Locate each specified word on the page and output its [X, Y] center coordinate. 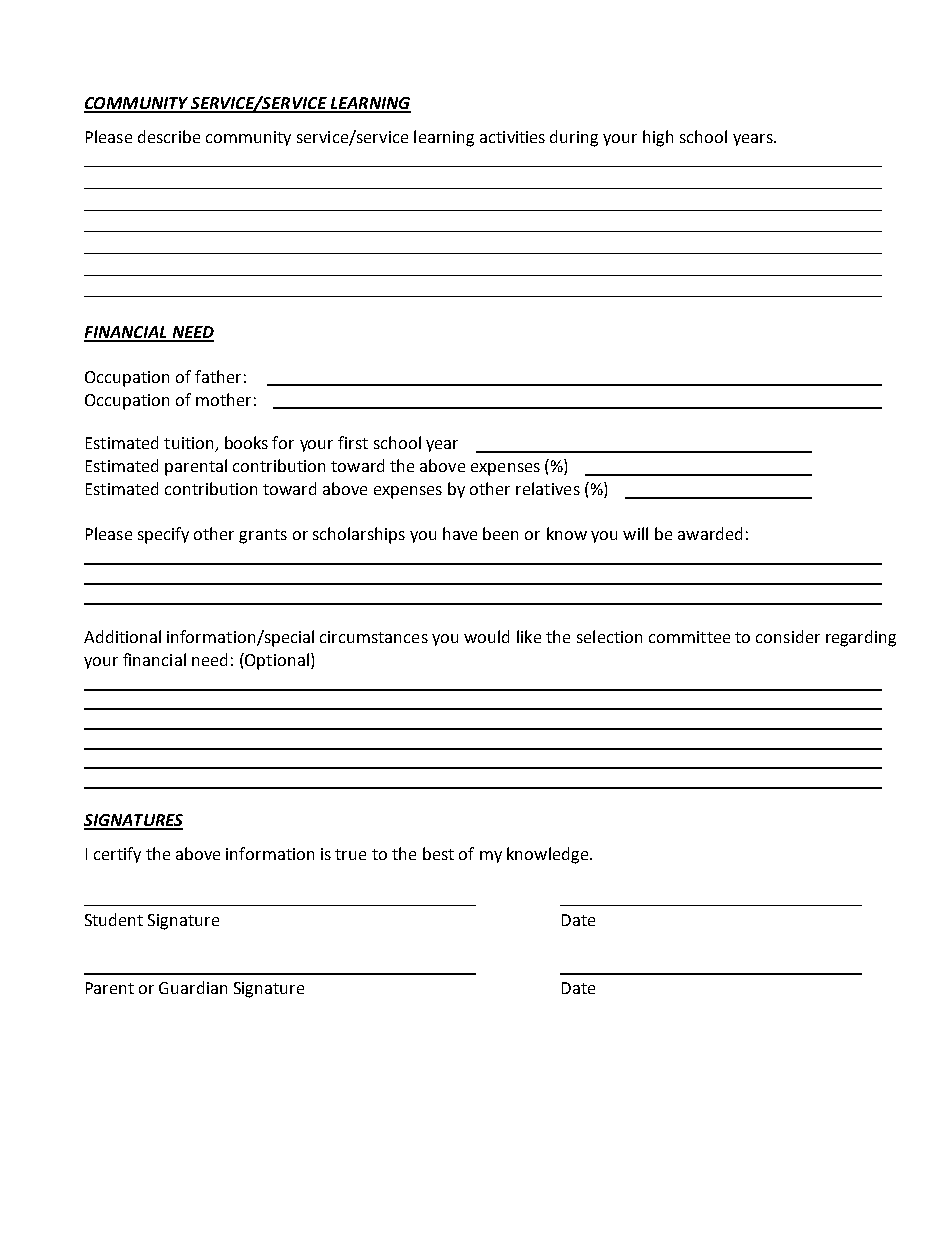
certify [117, 855]
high [658, 138]
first [353, 442]
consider [788, 636]
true [350, 854]
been [500, 533]
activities [512, 137]
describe [169, 136]
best [438, 853]
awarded [710, 533]
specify [163, 535]
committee [689, 637]
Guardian [193, 987]
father [218, 376]
